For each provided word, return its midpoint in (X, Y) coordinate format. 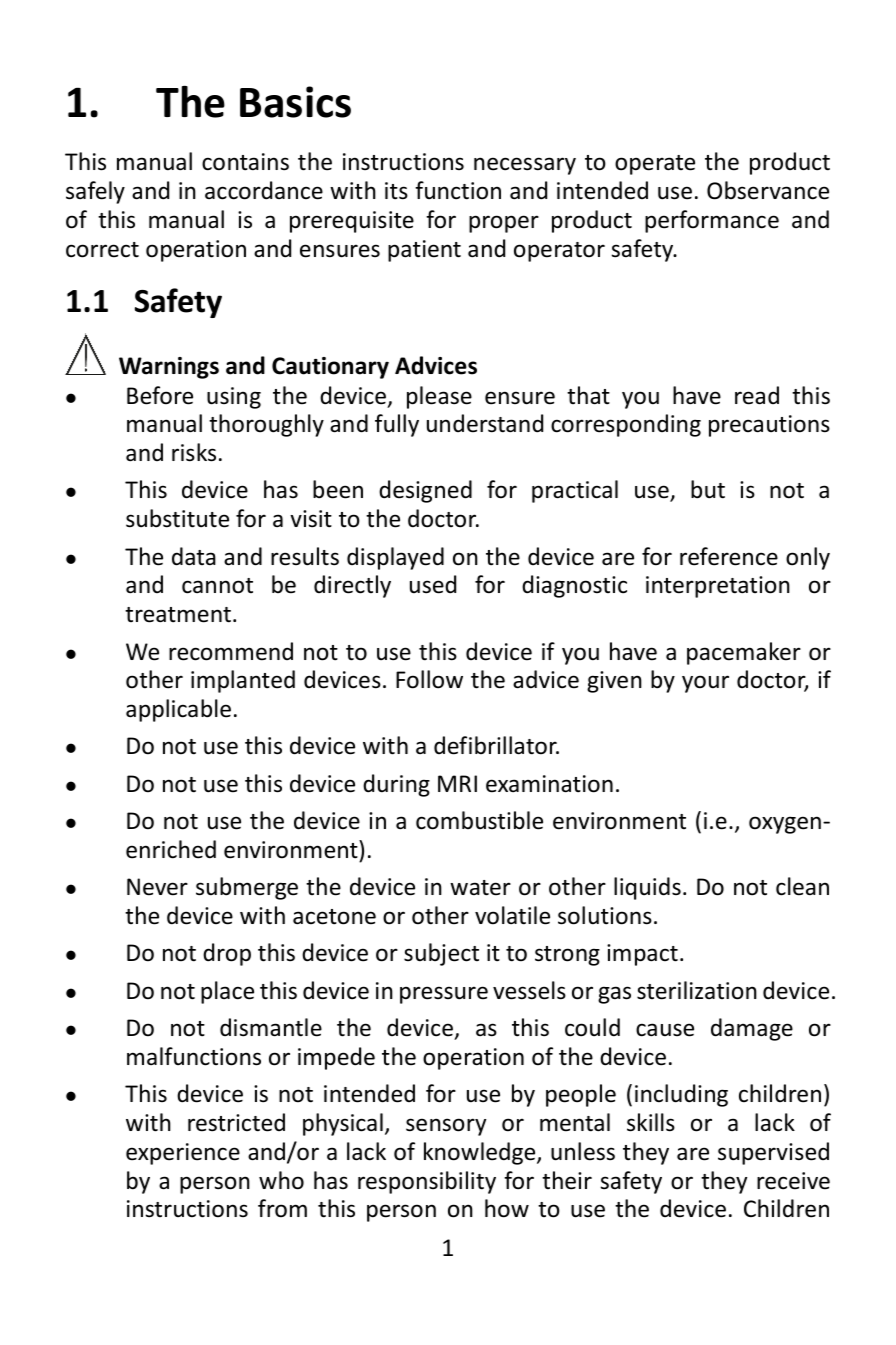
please (439, 397)
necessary (525, 166)
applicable (178, 710)
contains (245, 162)
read (757, 395)
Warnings (169, 368)
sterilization (697, 990)
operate (655, 165)
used (433, 584)
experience (183, 1154)
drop (227, 954)
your (705, 684)
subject (441, 954)
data (194, 556)
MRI (457, 783)
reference (729, 556)
